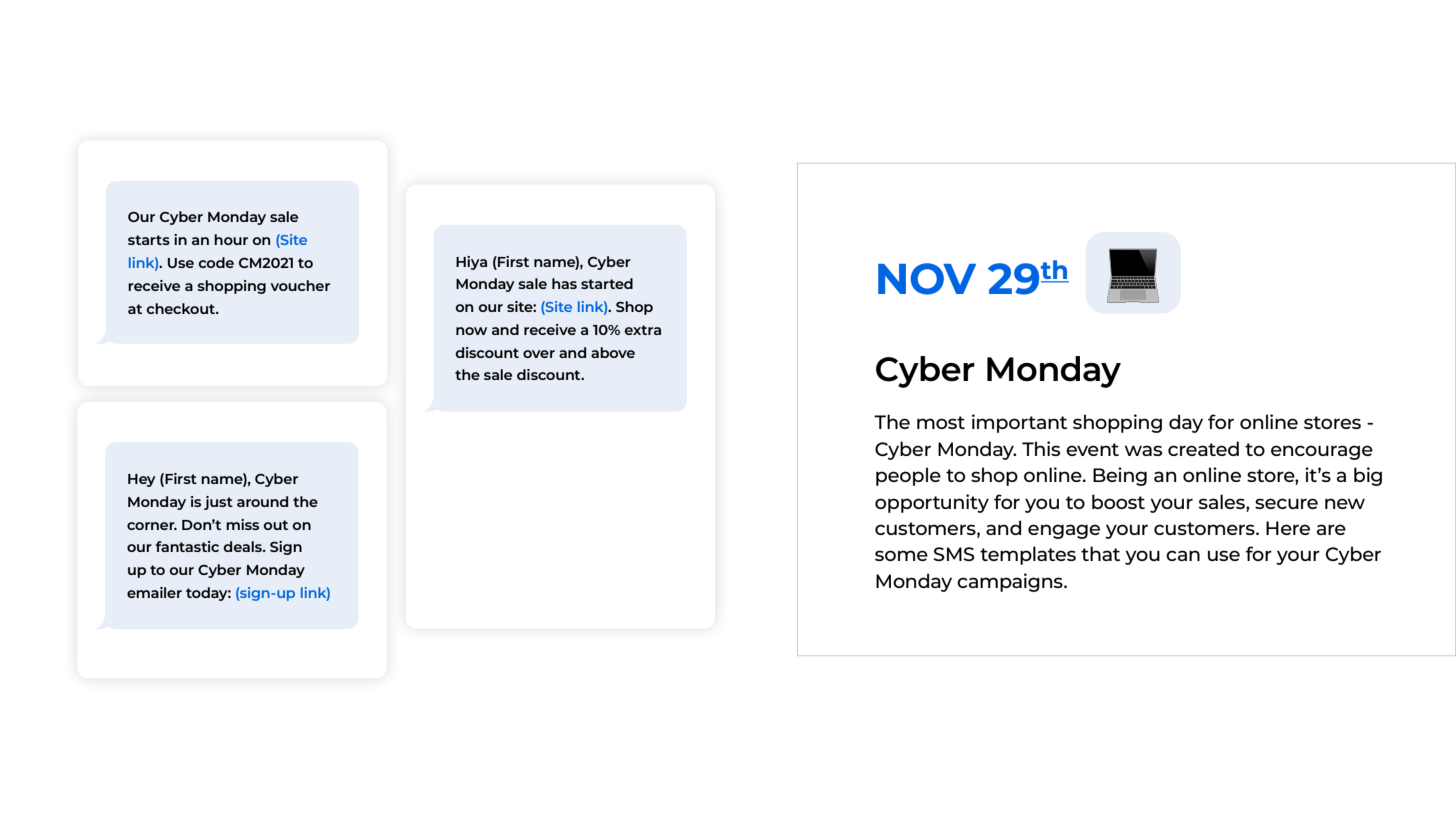  I want to click on NOV, so click(927, 279).
